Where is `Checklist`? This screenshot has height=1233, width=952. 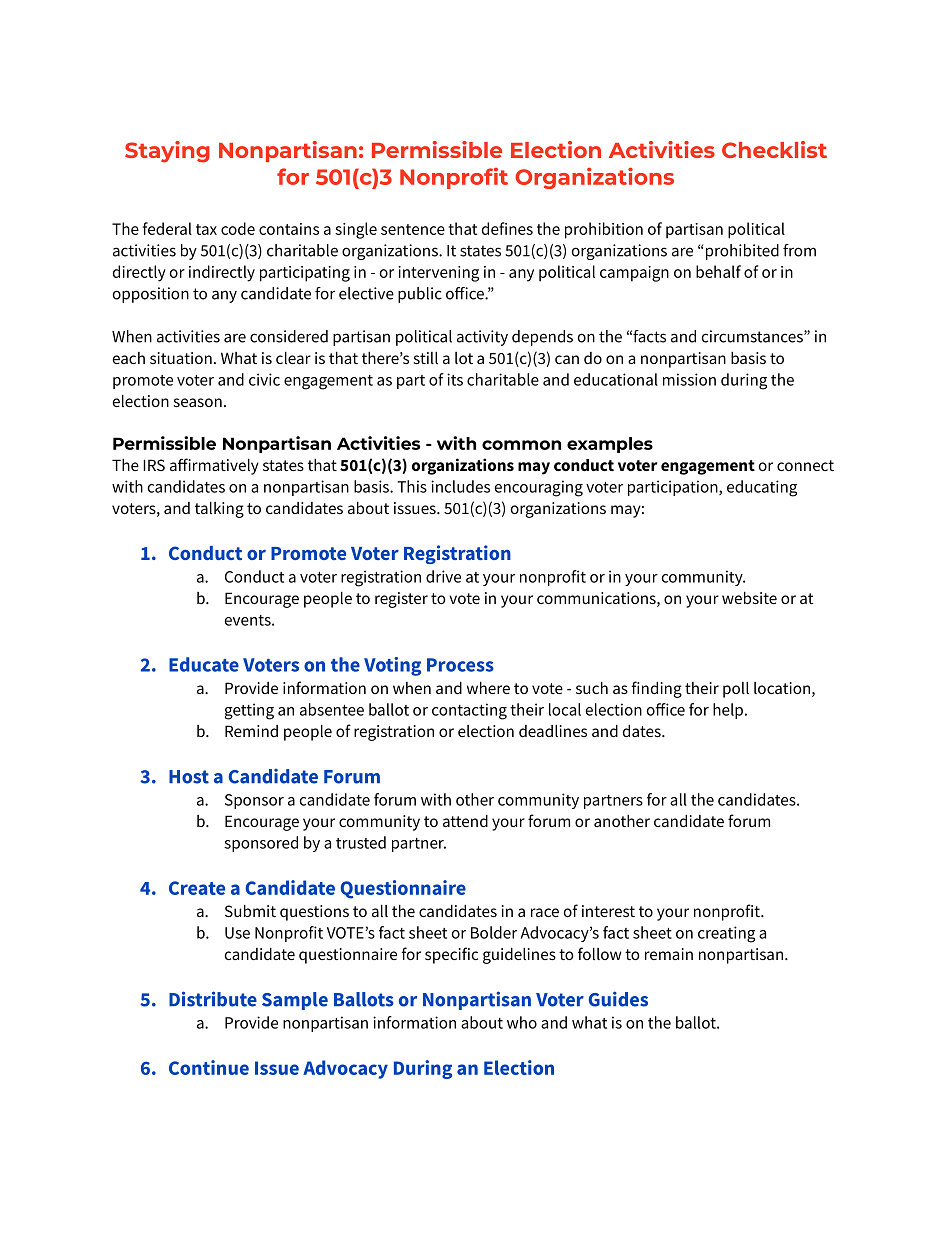
Checklist is located at coordinates (774, 149).
